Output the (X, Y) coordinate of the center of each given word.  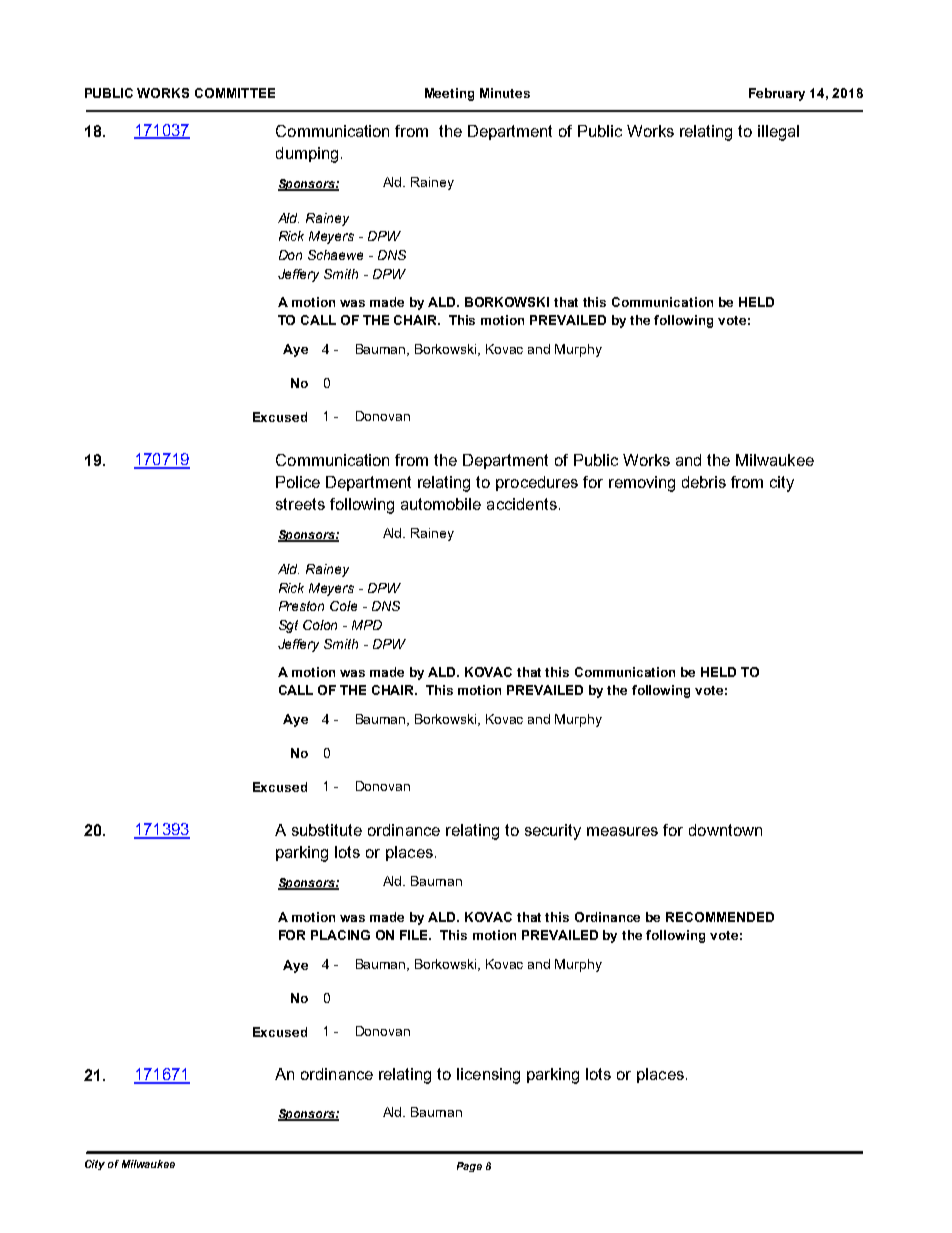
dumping (307, 155)
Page (469, 1167)
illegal (778, 133)
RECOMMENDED (720, 917)
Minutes (505, 93)
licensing (488, 1076)
